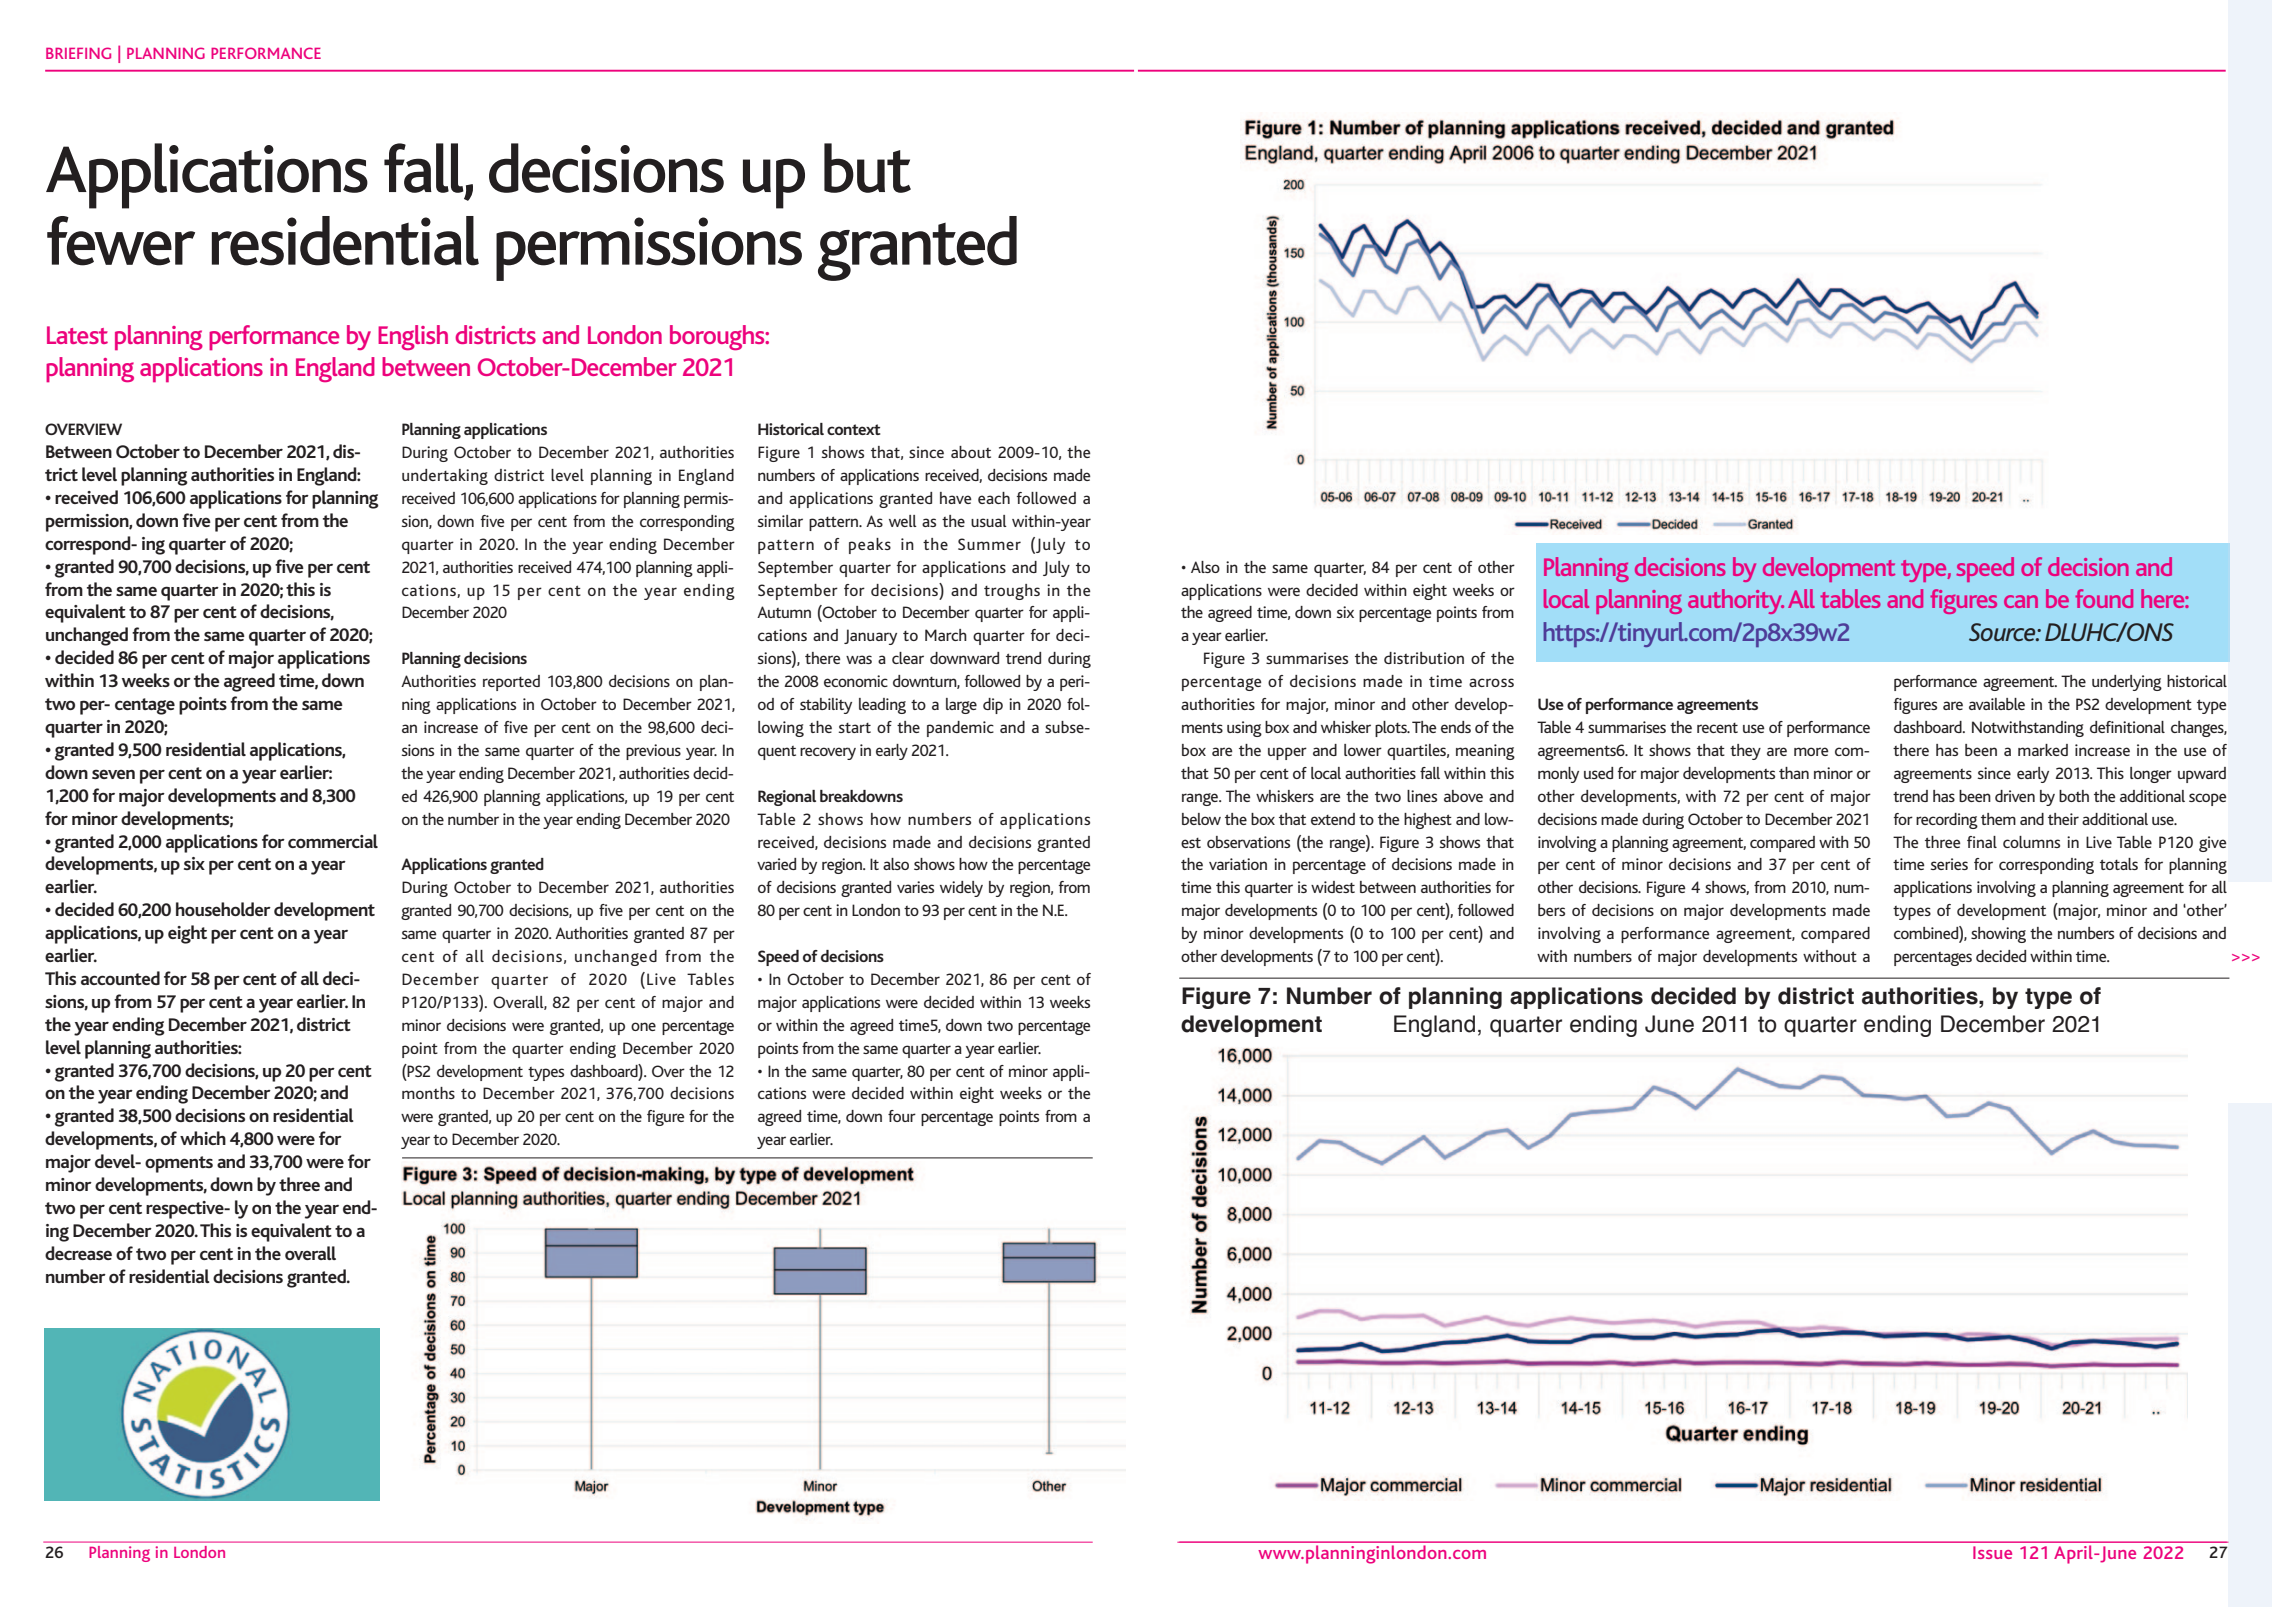 The width and height of the screenshot is (2272, 1607). I want to click on commercial, so click(333, 841).
